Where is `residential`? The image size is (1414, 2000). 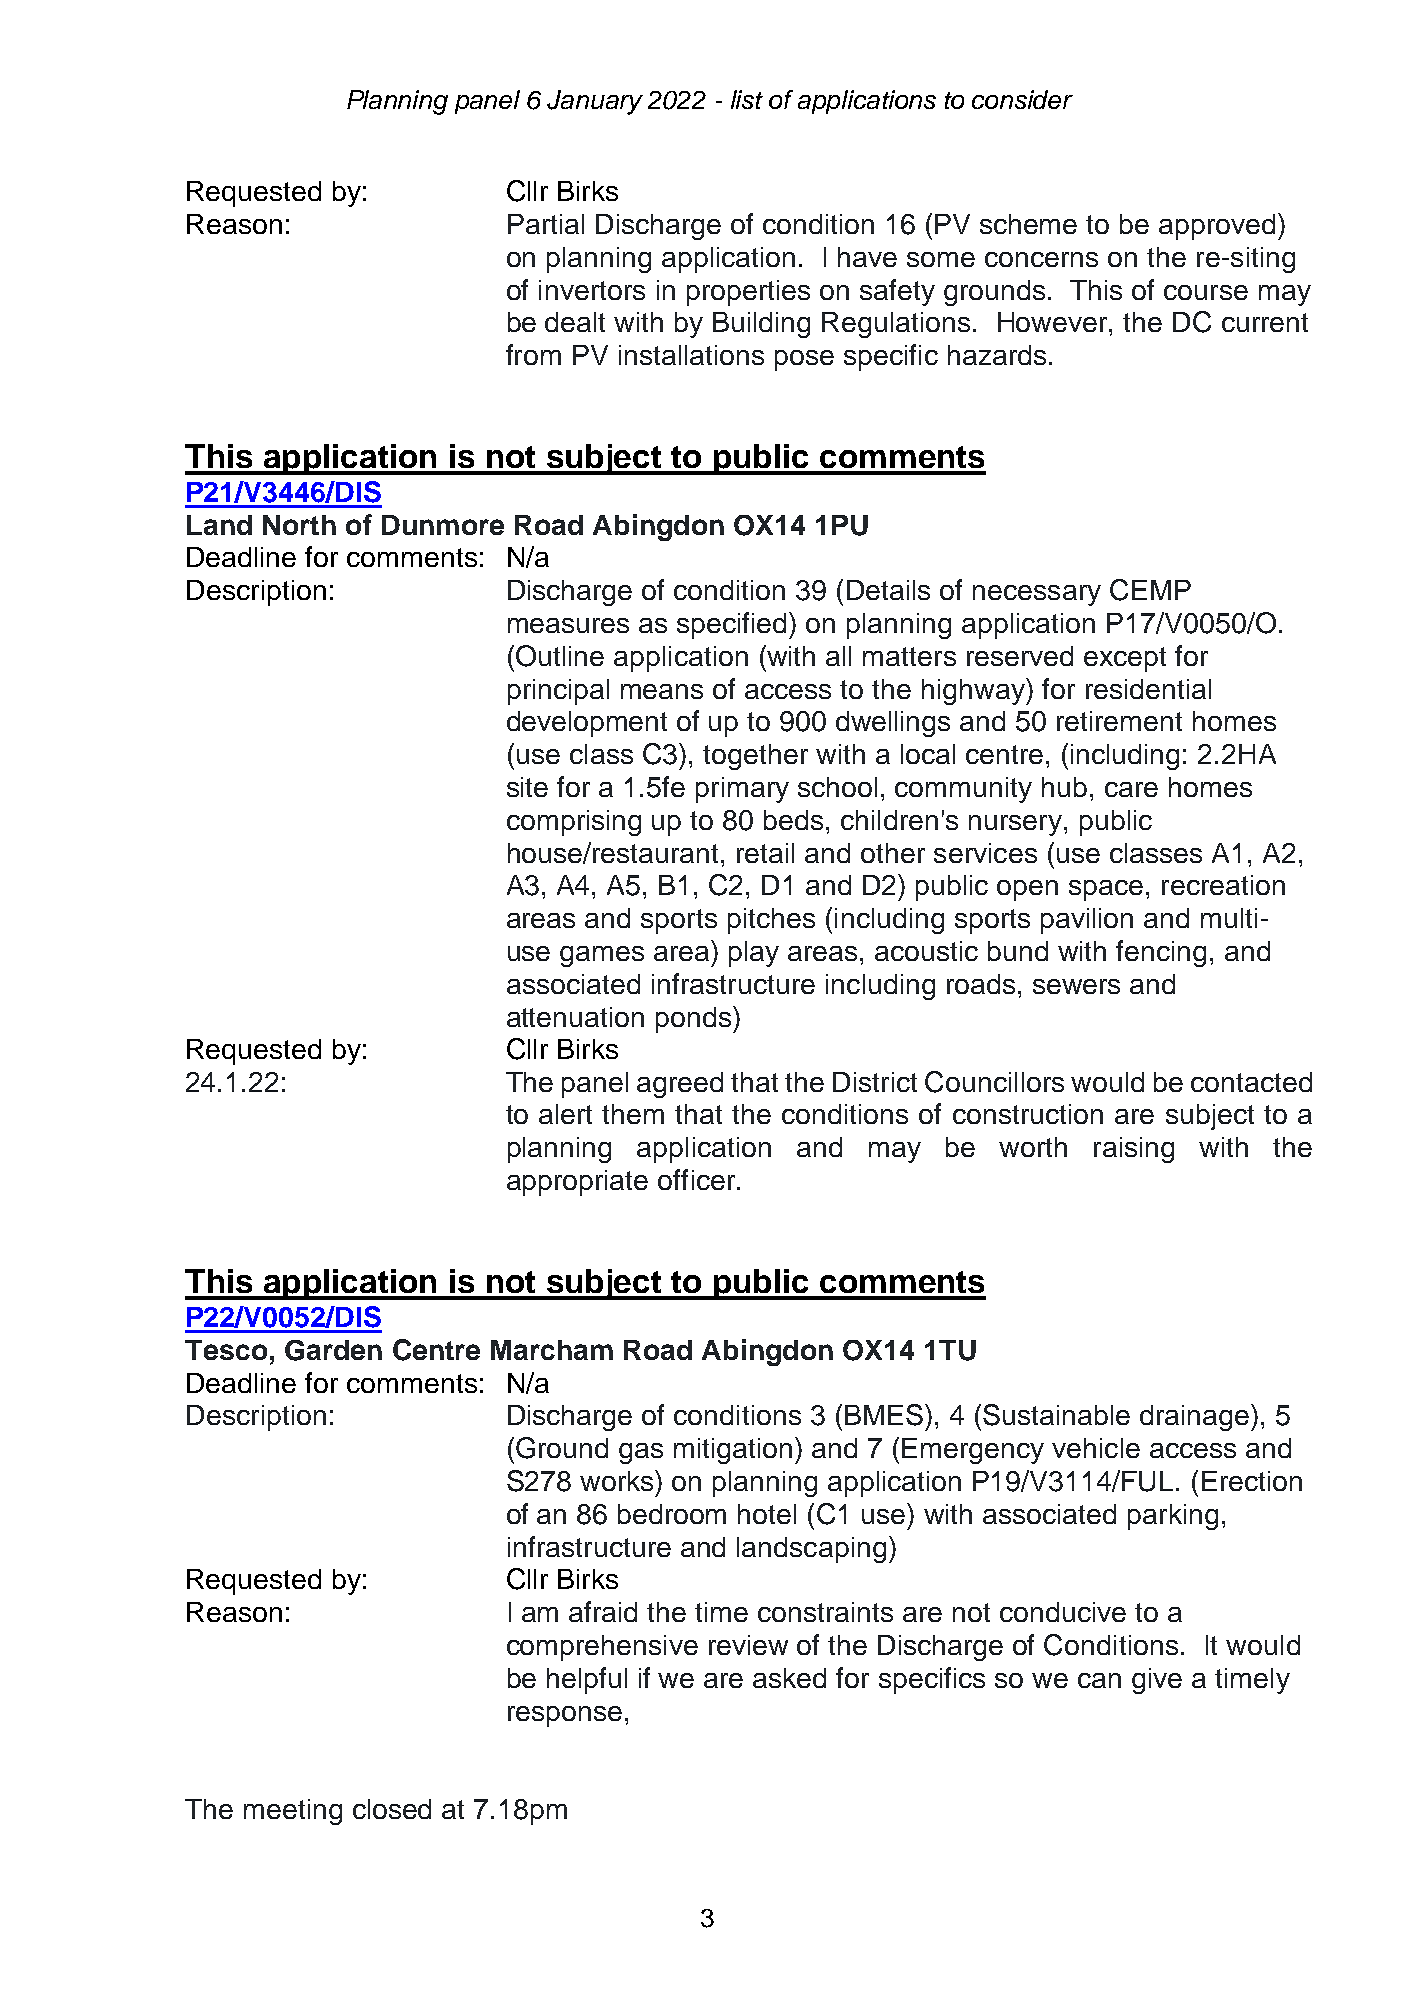
residential is located at coordinates (1148, 689).
